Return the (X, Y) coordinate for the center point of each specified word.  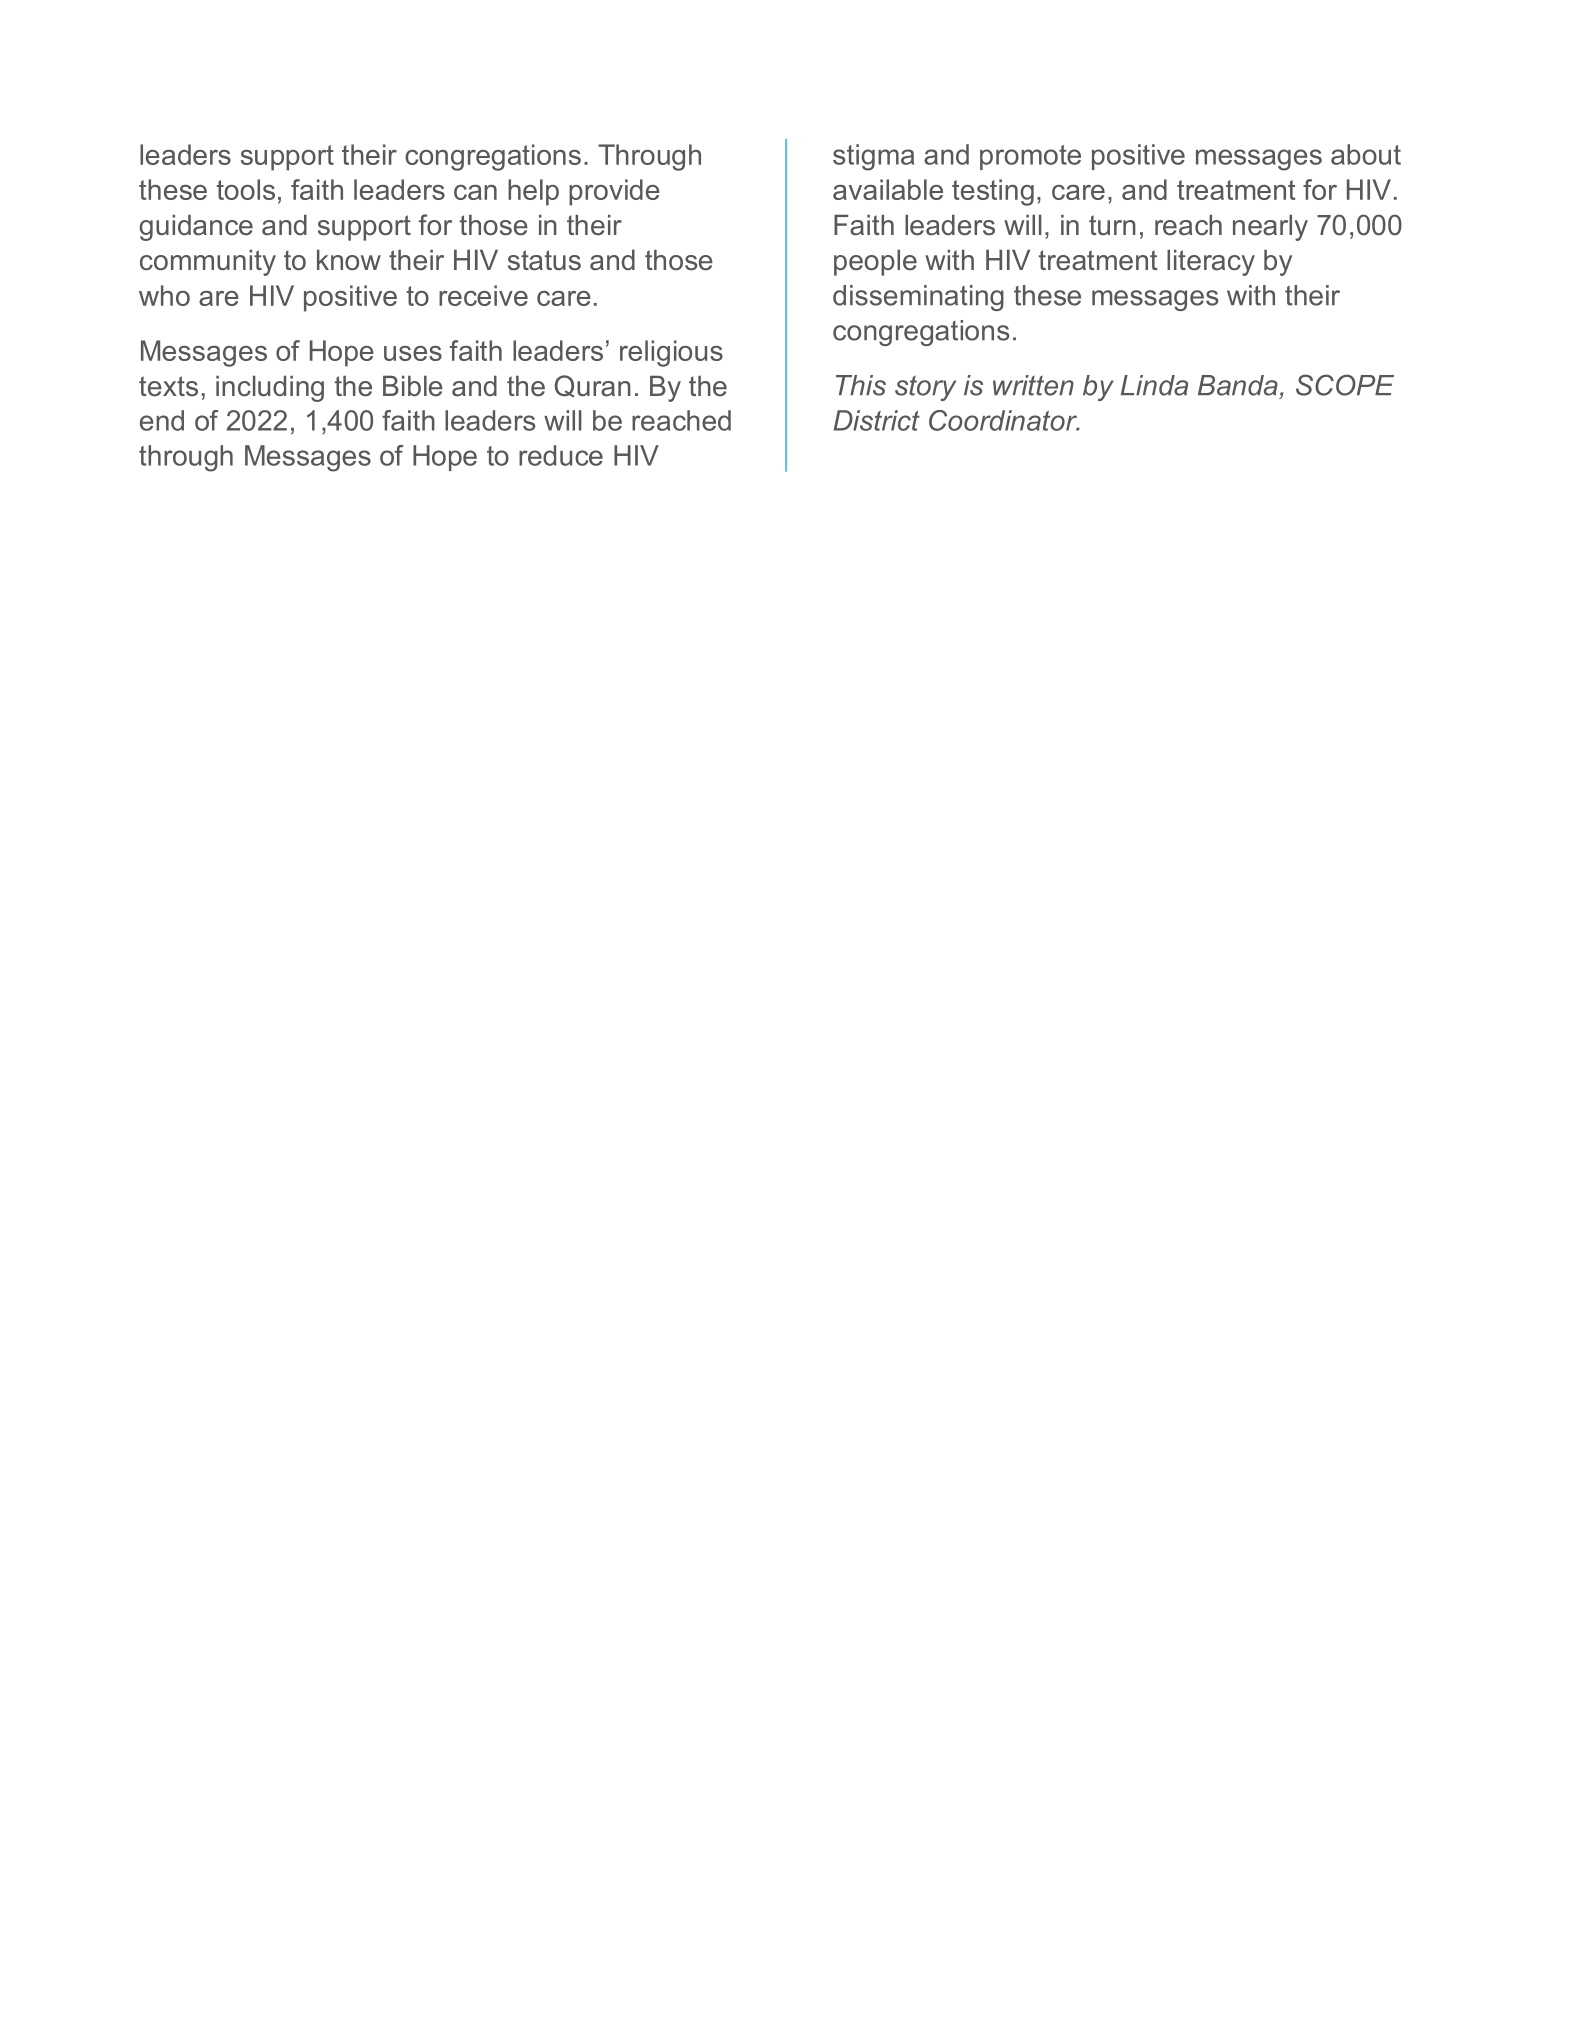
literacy (1211, 262)
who (164, 295)
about (1366, 154)
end (162, 420)
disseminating (918, 298)
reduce (561, 455)
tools (246, 189)
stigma (873, 157)
